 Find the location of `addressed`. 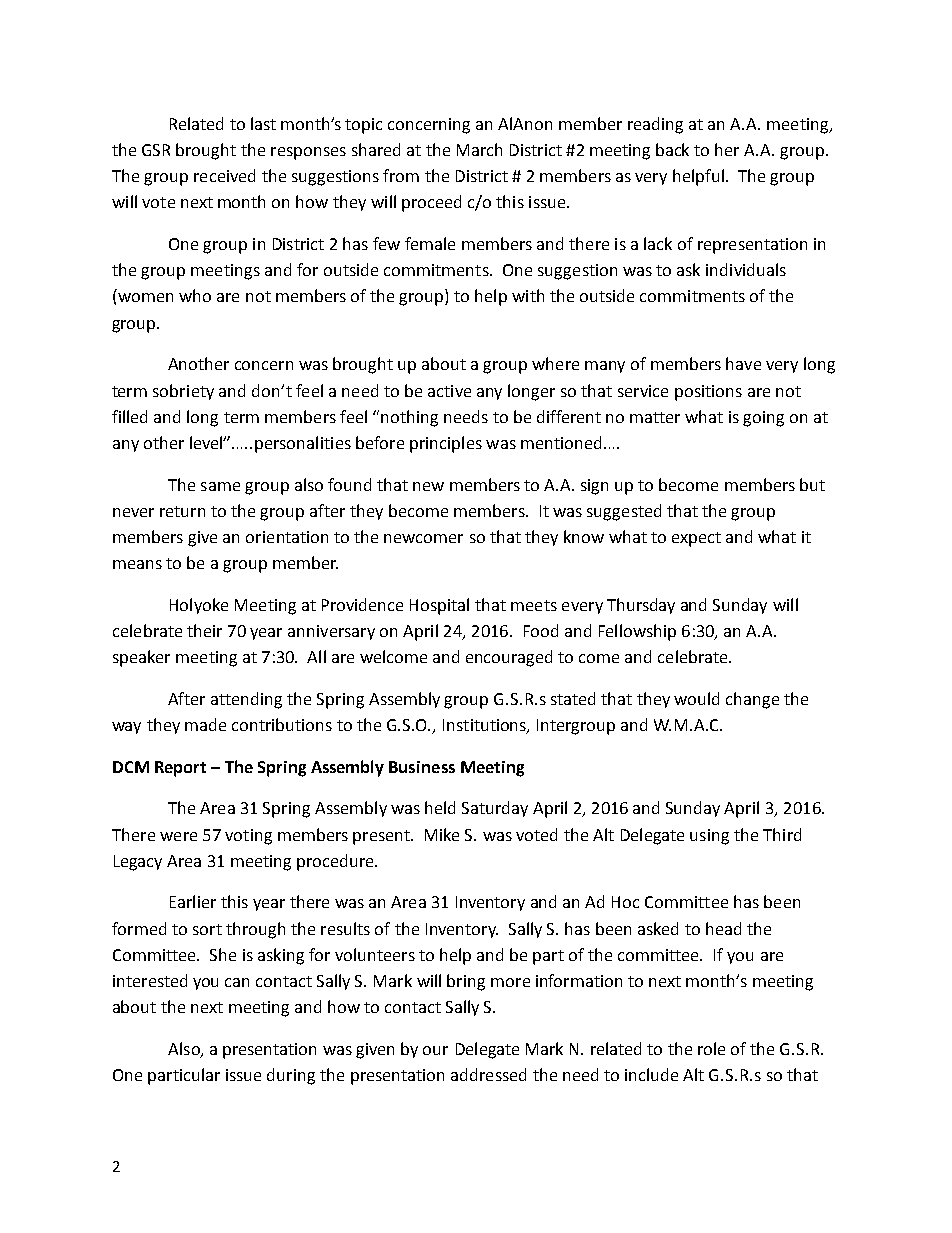

addressed is located at coordinates (488, 1074).
